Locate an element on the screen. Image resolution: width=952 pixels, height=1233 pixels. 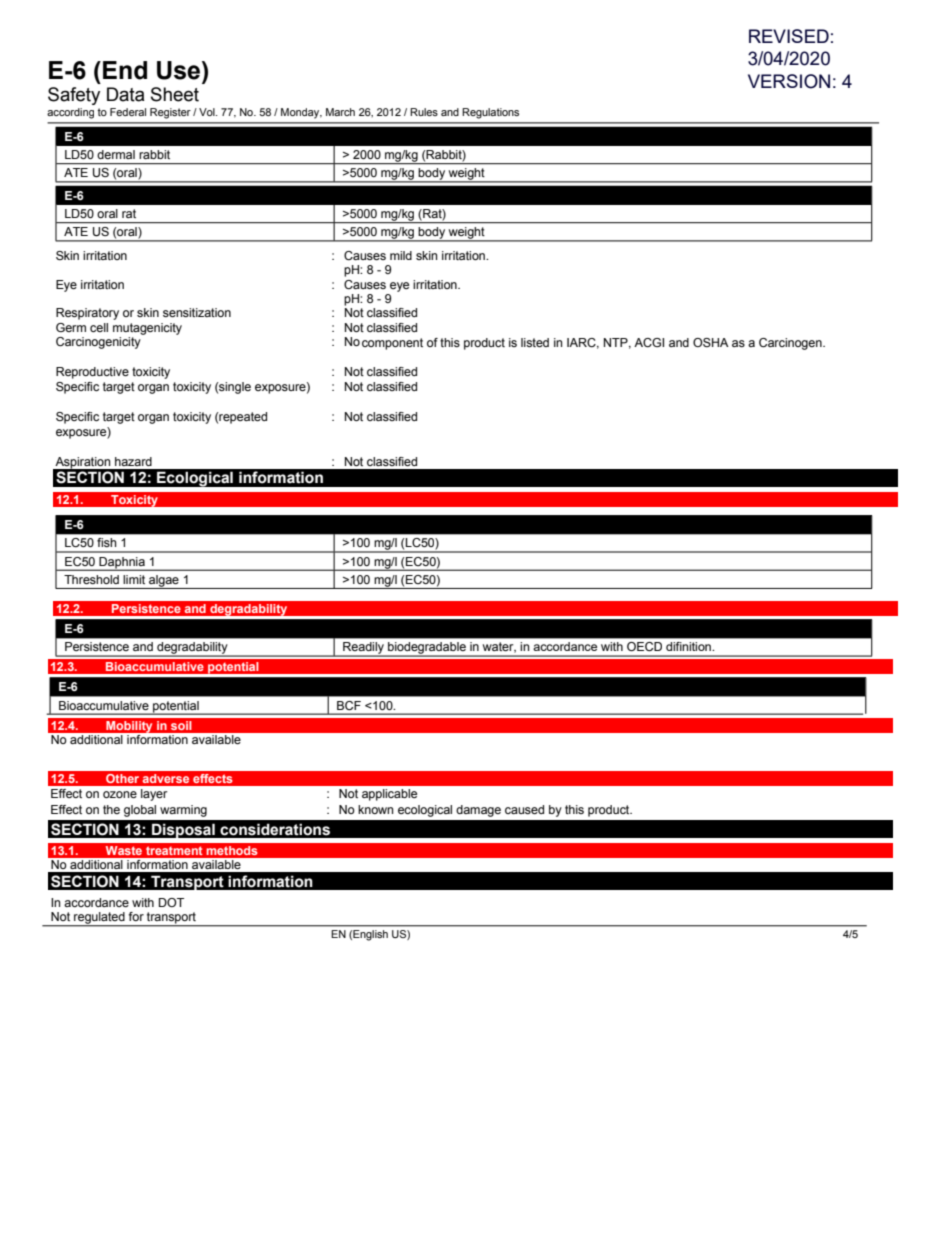
End is located at coordinates (125, 70).
